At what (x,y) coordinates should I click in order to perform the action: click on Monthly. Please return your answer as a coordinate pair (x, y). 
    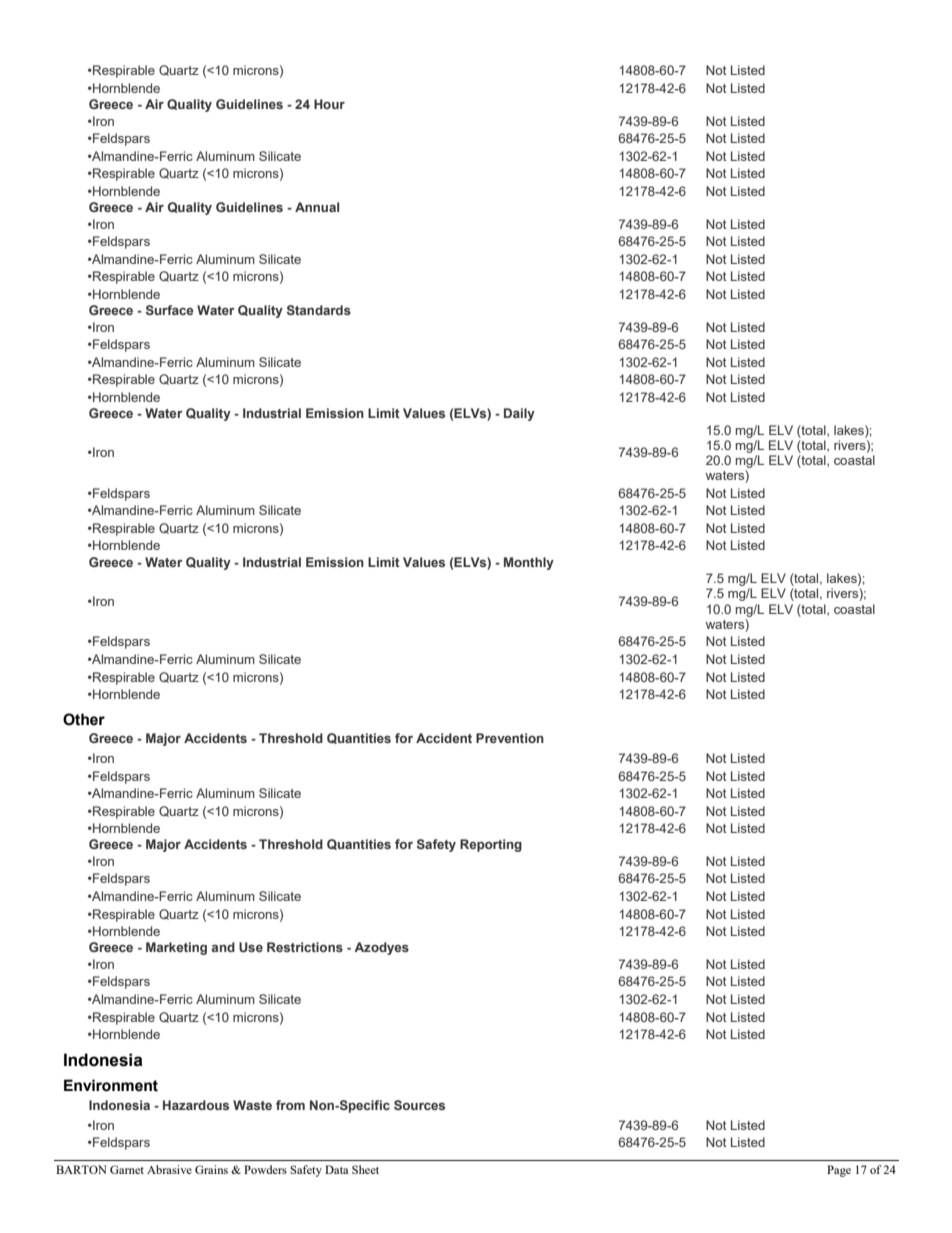
    Looking at the image, I should click on (529, 563).
